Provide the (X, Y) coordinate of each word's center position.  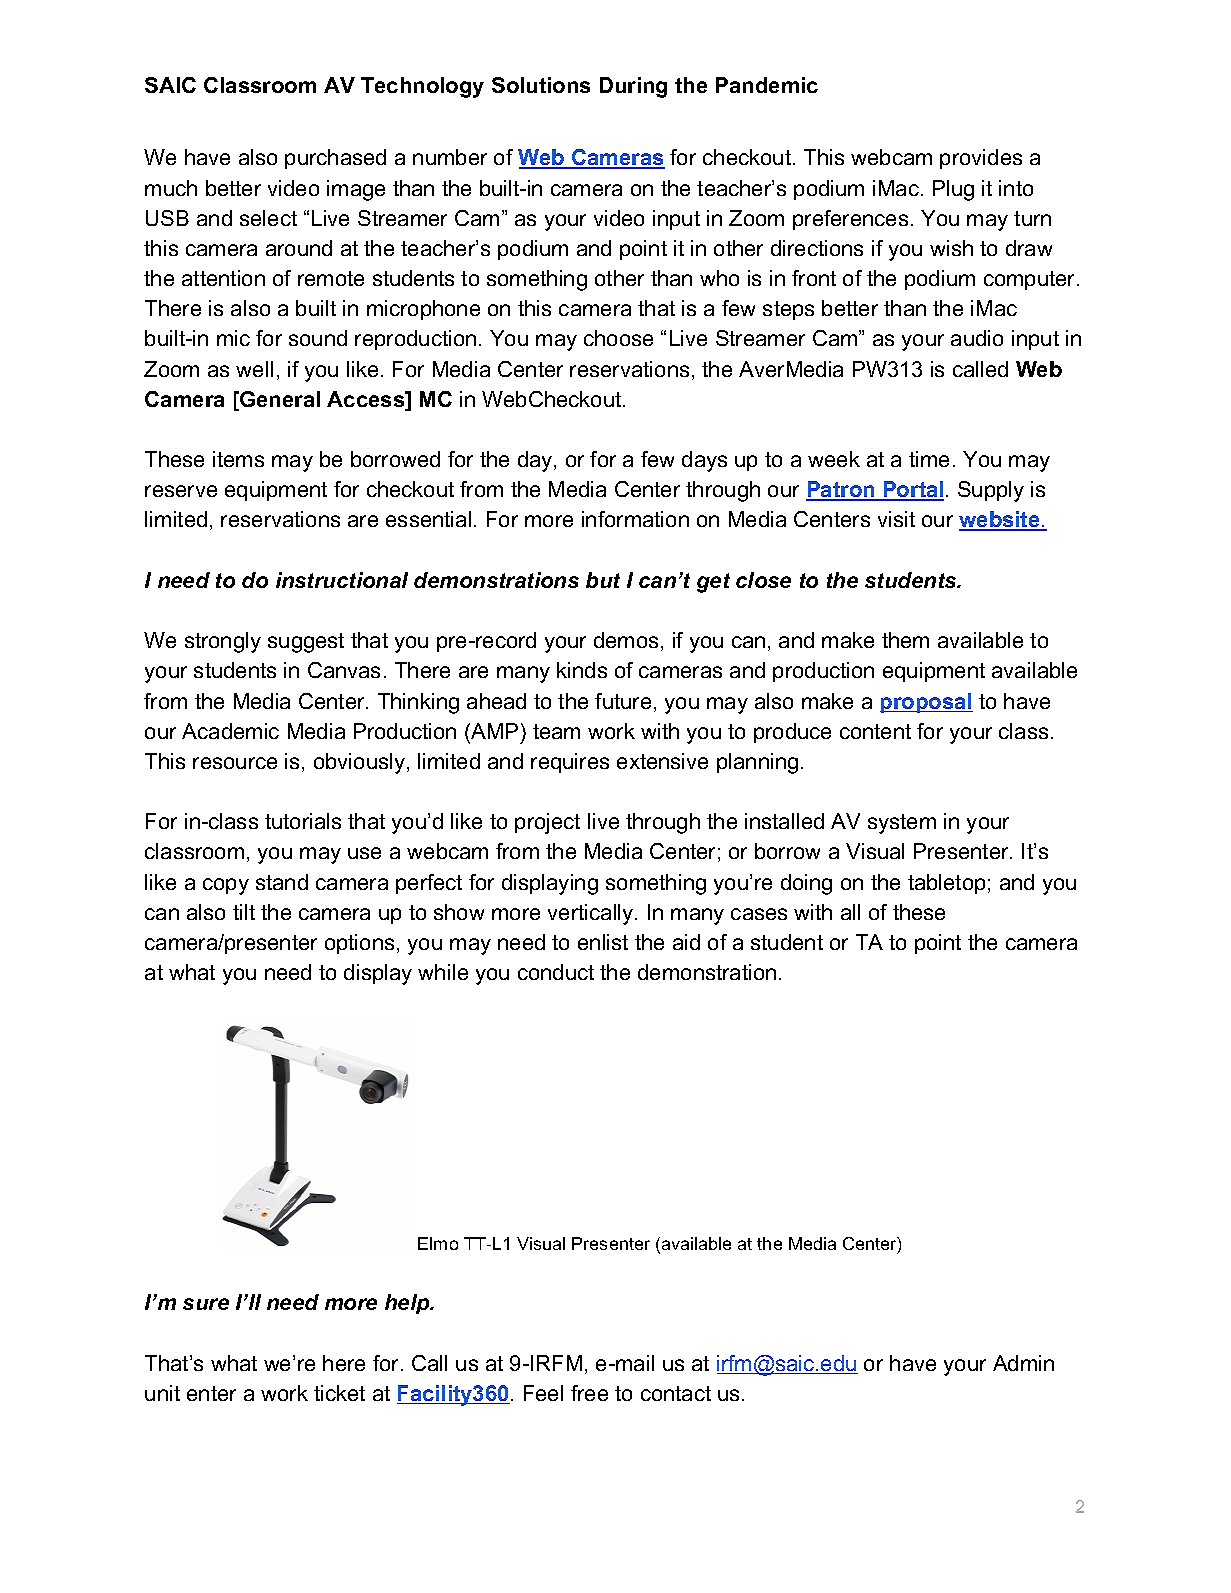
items (238, 459)
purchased (335, 159)
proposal (926, 703)
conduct (556, 972)
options (359, 944)
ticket (339, 1393)
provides (981, 159)
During (633, 87)
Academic (230, 731)
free (589, 1393)
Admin (1023, 1363)
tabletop (946, 884)
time (929, 459)
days (704, 461)
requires (570, 763)
